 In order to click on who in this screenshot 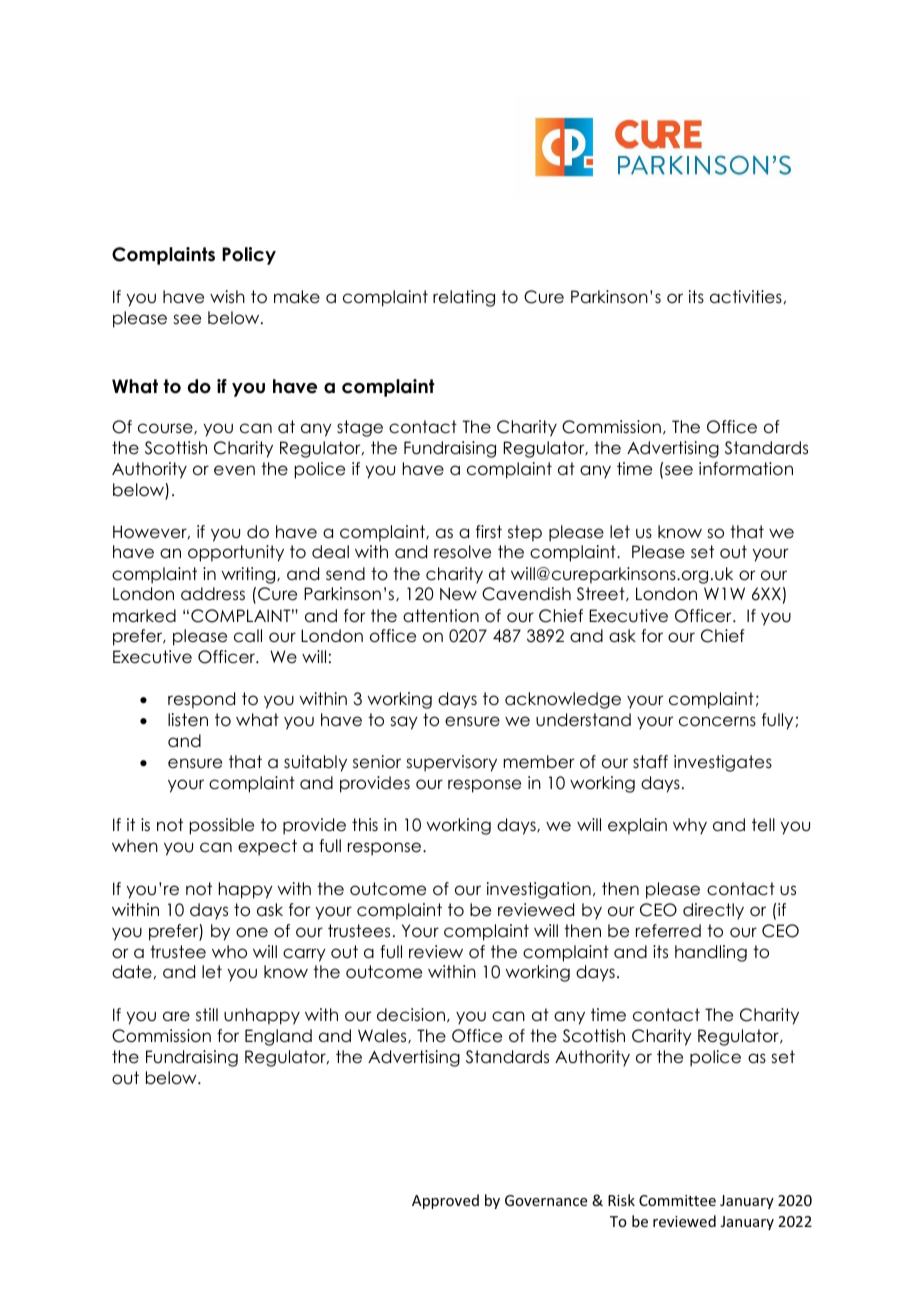, I will do `click(229, 952)`.
